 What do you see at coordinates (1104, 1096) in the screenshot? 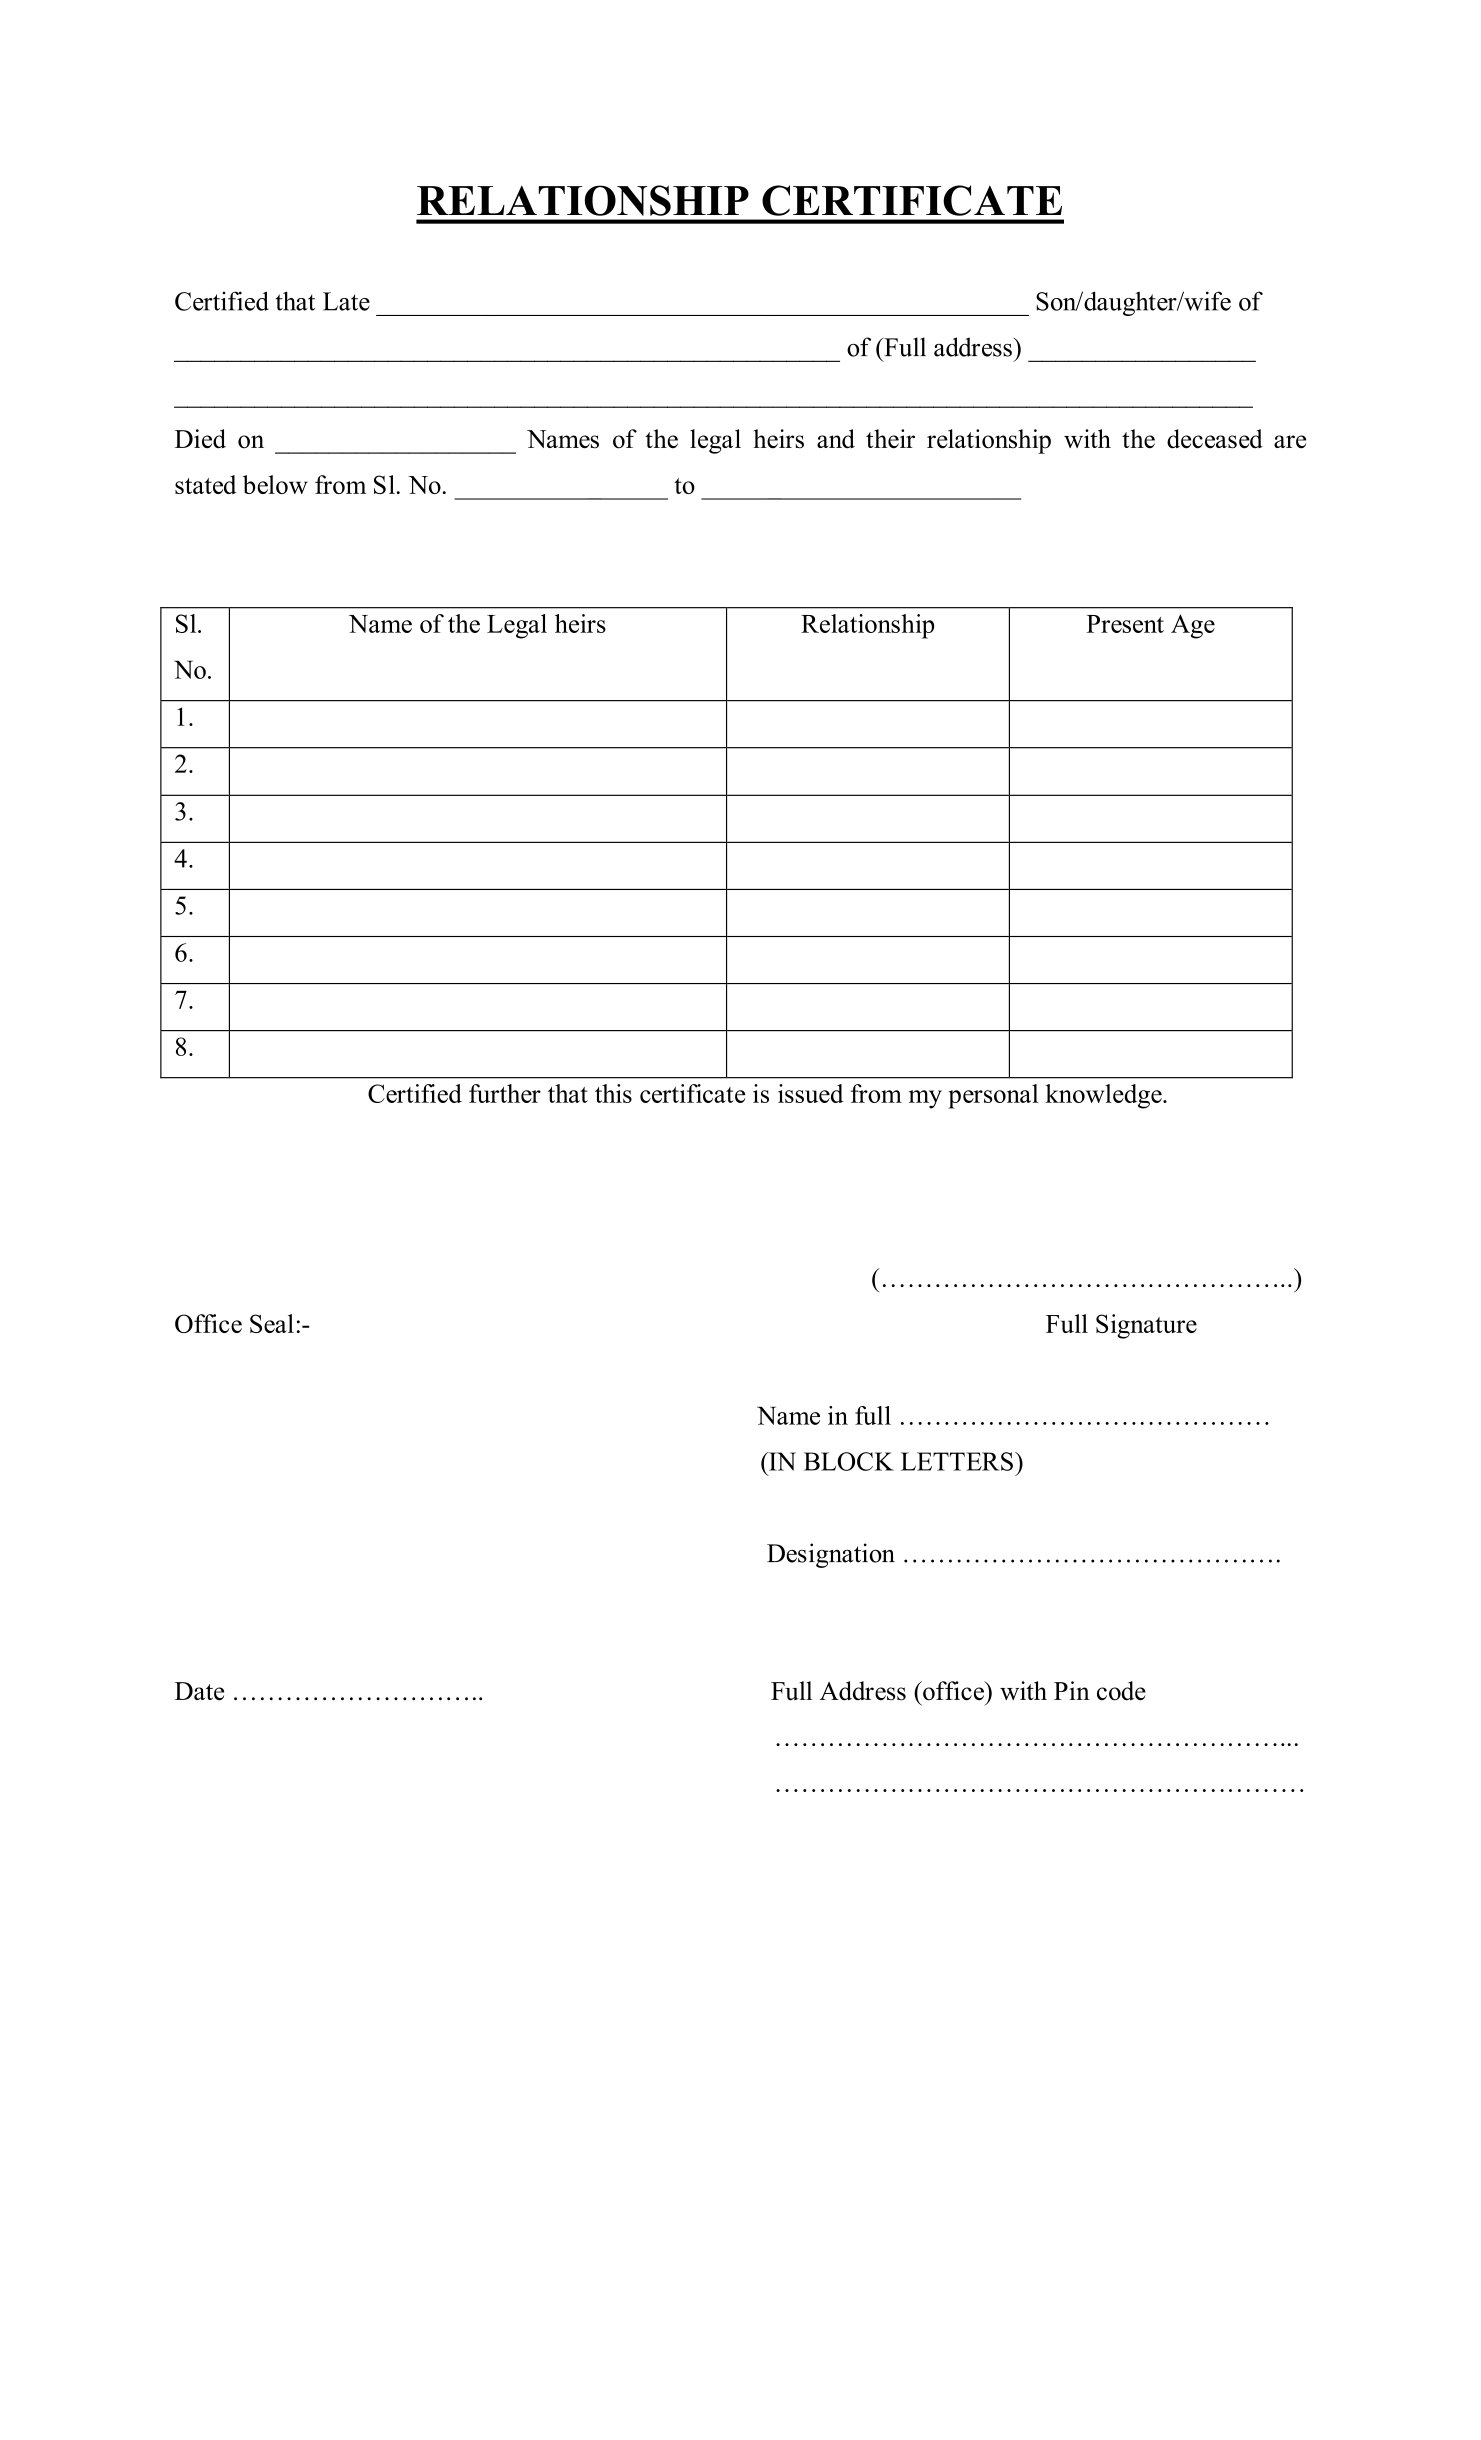
I see `knowledge` at bounding box center [1104, 1096].
